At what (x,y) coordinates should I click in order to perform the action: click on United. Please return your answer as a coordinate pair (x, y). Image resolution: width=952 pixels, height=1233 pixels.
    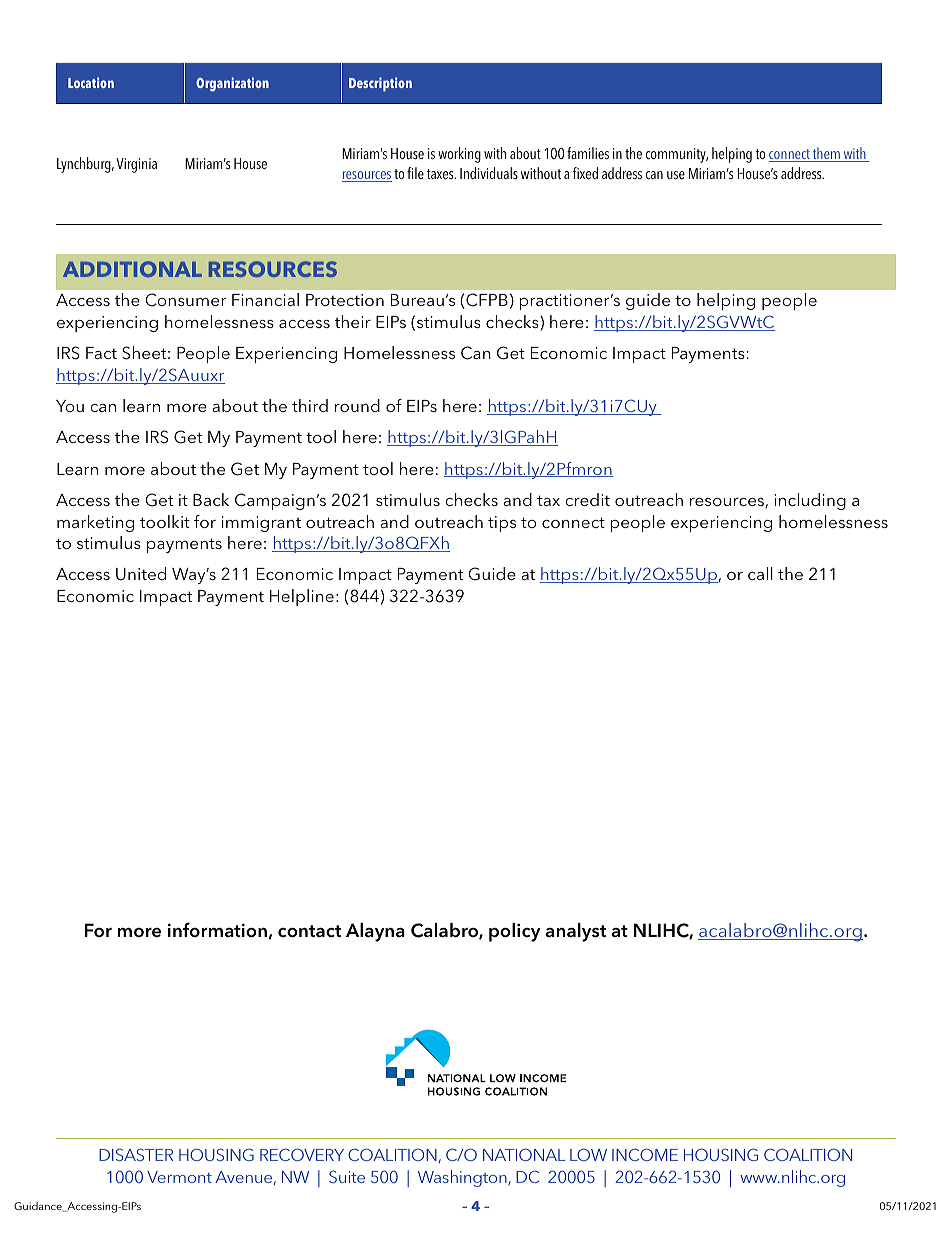
    Looking at the image, I should click on (141, 574).
